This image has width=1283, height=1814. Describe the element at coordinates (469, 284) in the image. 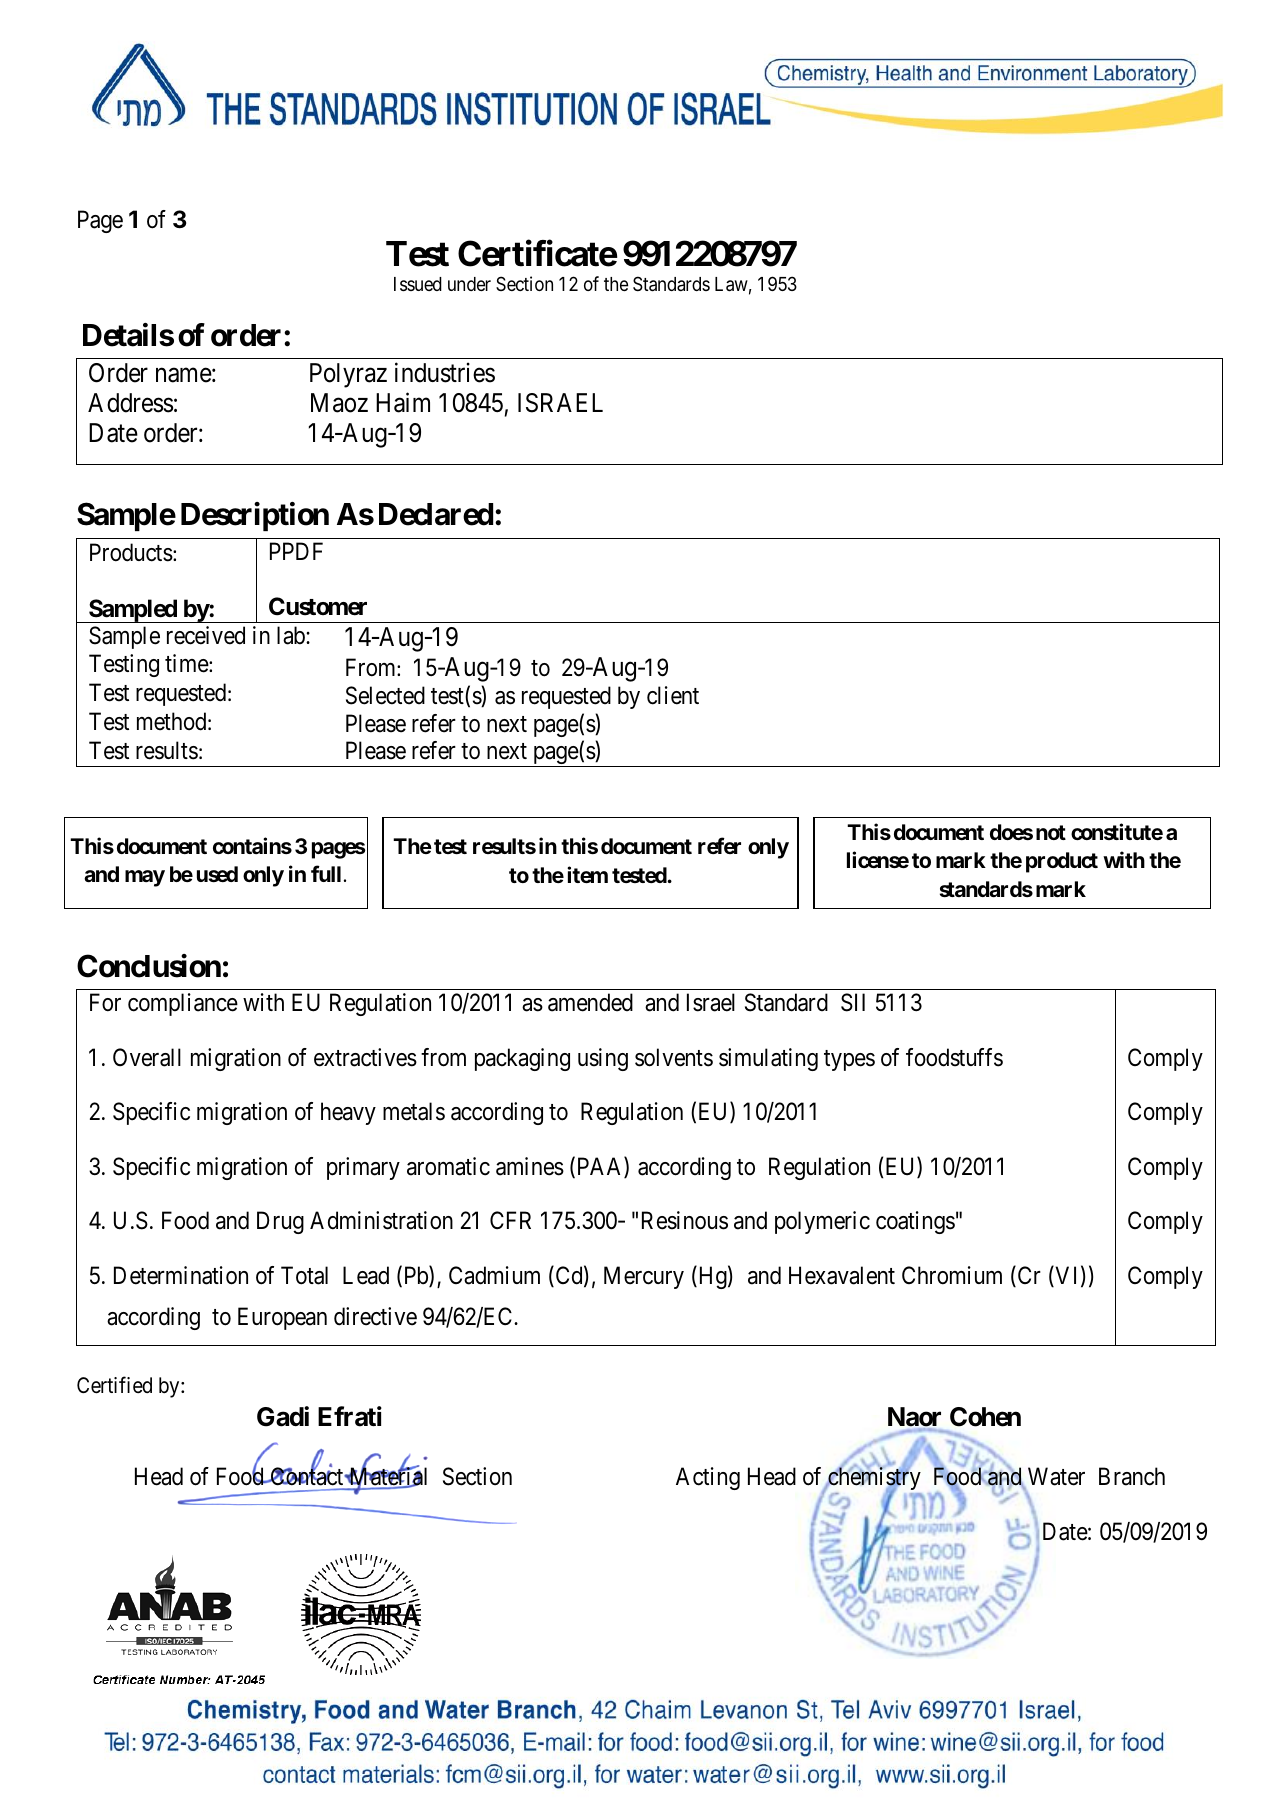

I see `under` at that location.
